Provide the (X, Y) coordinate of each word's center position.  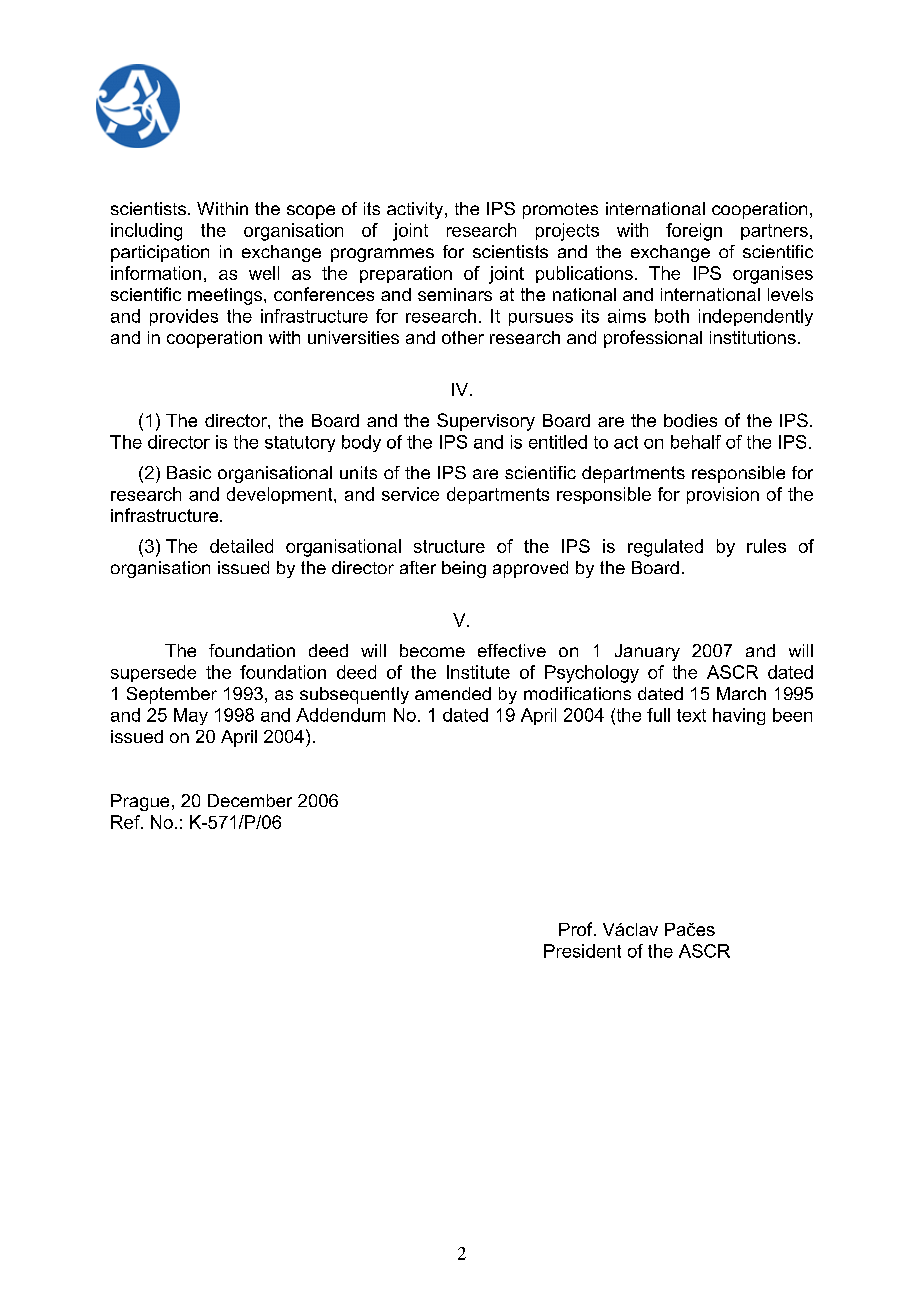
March (741, 693)
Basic (189, 472)
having (739, 716)
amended (453, 693)
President (582, 951)
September (172, 695)
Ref (126, 822)
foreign (694, 232)
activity (416, 210)
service (410, 494)
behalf (696, 442)
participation (160, 253)
